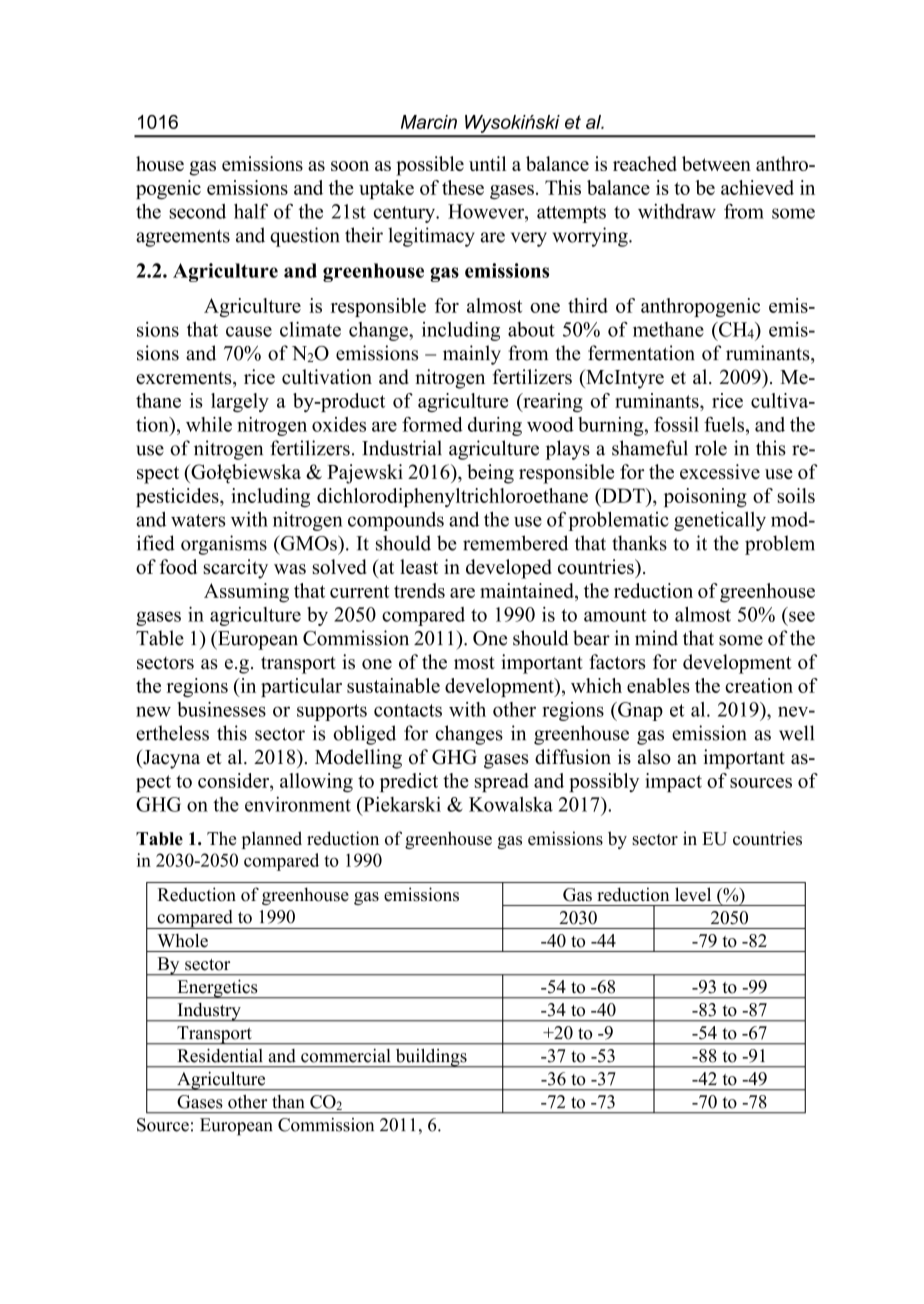  What do you see at coordinates (431, 1058) in the screenshot?
I see `buildings` at bounding box center [431, 1058].
